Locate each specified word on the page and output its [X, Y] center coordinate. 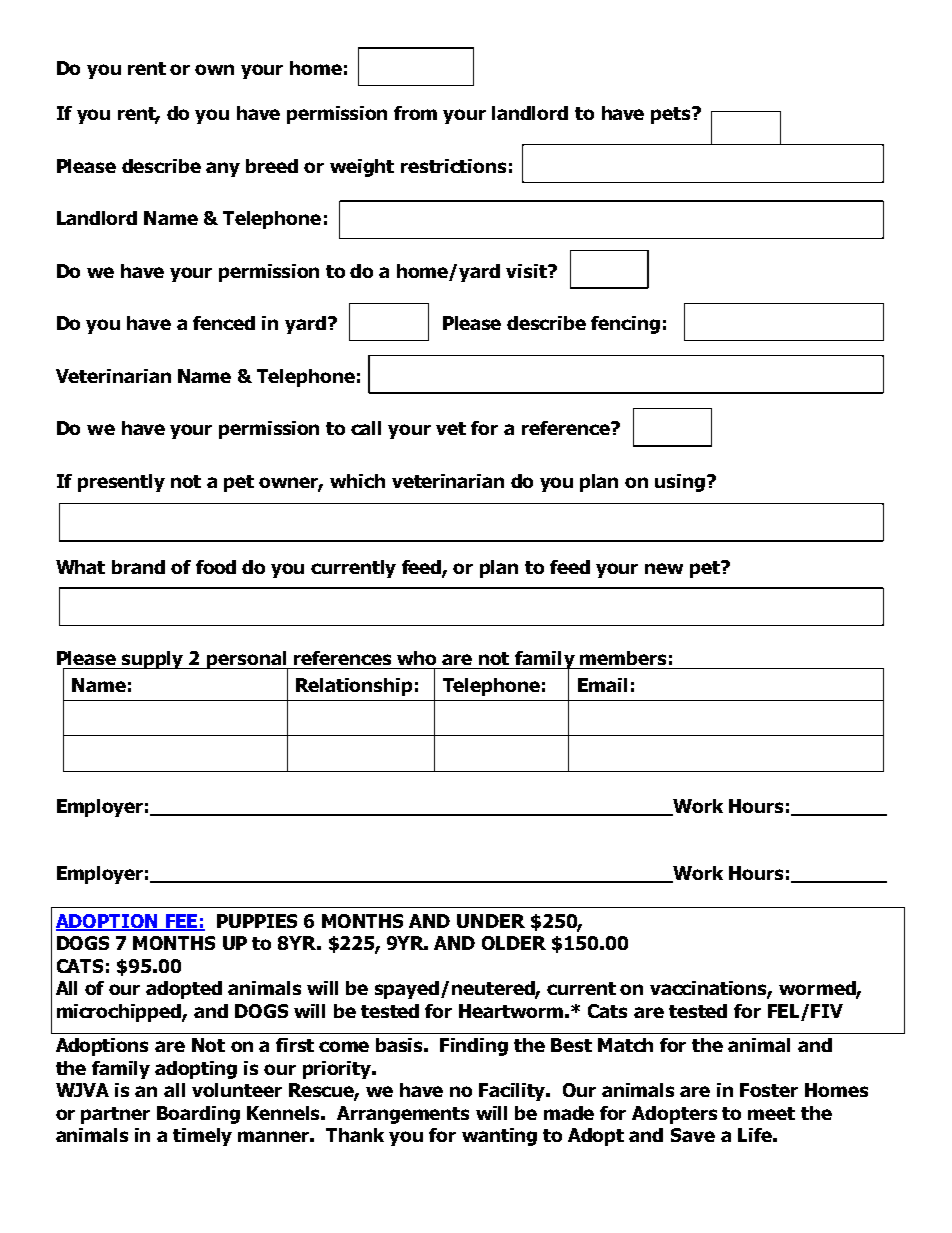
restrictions [453, 166]
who [416, 658]
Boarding [198, 1115]
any [223, 169]
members [623, 658]
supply [153, 660]
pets [672, 115]
